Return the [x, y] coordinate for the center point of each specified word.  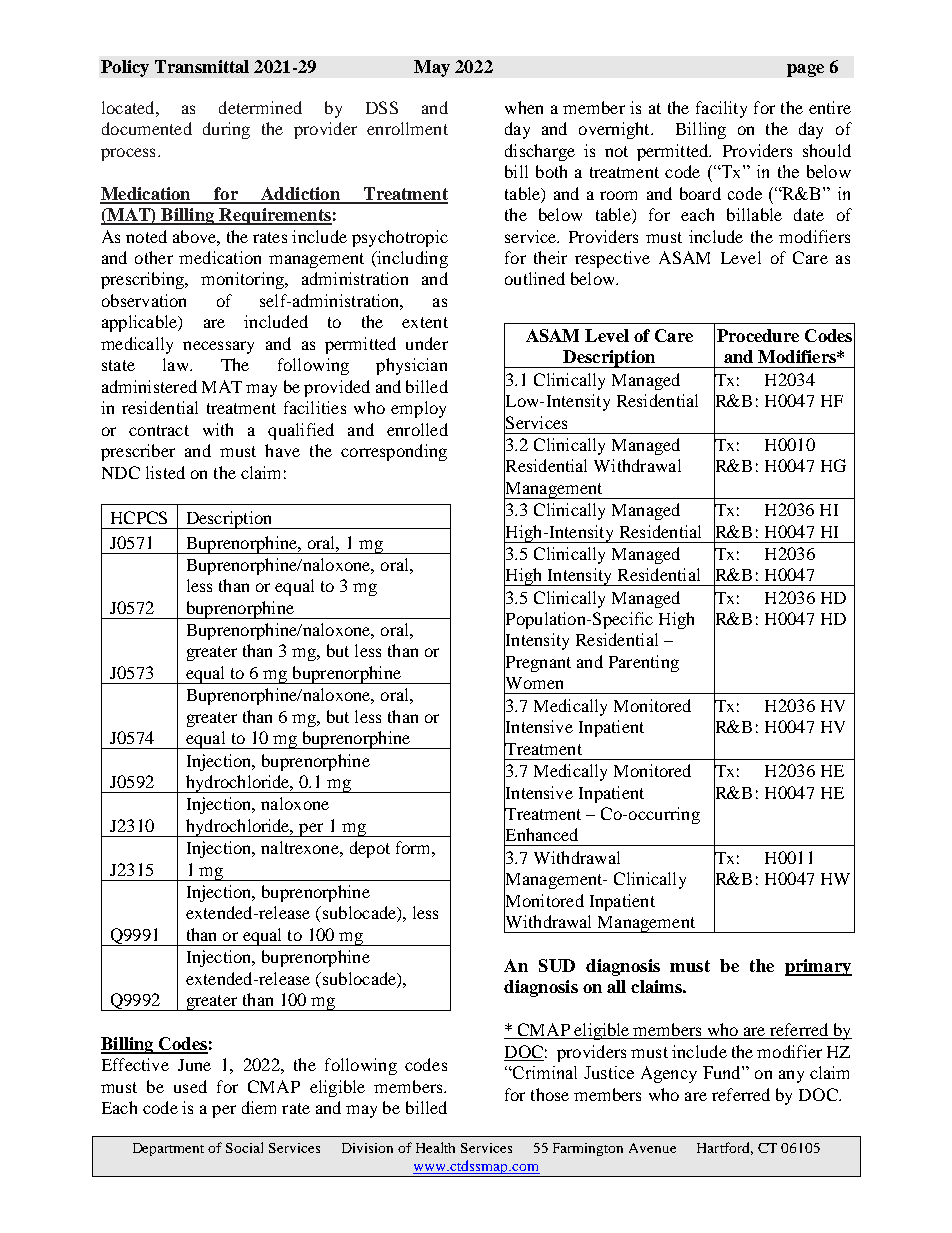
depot [370, 849]
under [427, 343]
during [226, 130]
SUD [557, 965]
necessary [218, 347]
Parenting [644, 663]
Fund [723, 1072]
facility [721, 109]
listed [165, 472]
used [190, 1086]
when [524, 107]
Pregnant [537, 664]
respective [612, 259]
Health [435, 1147]
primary [818, 967]
